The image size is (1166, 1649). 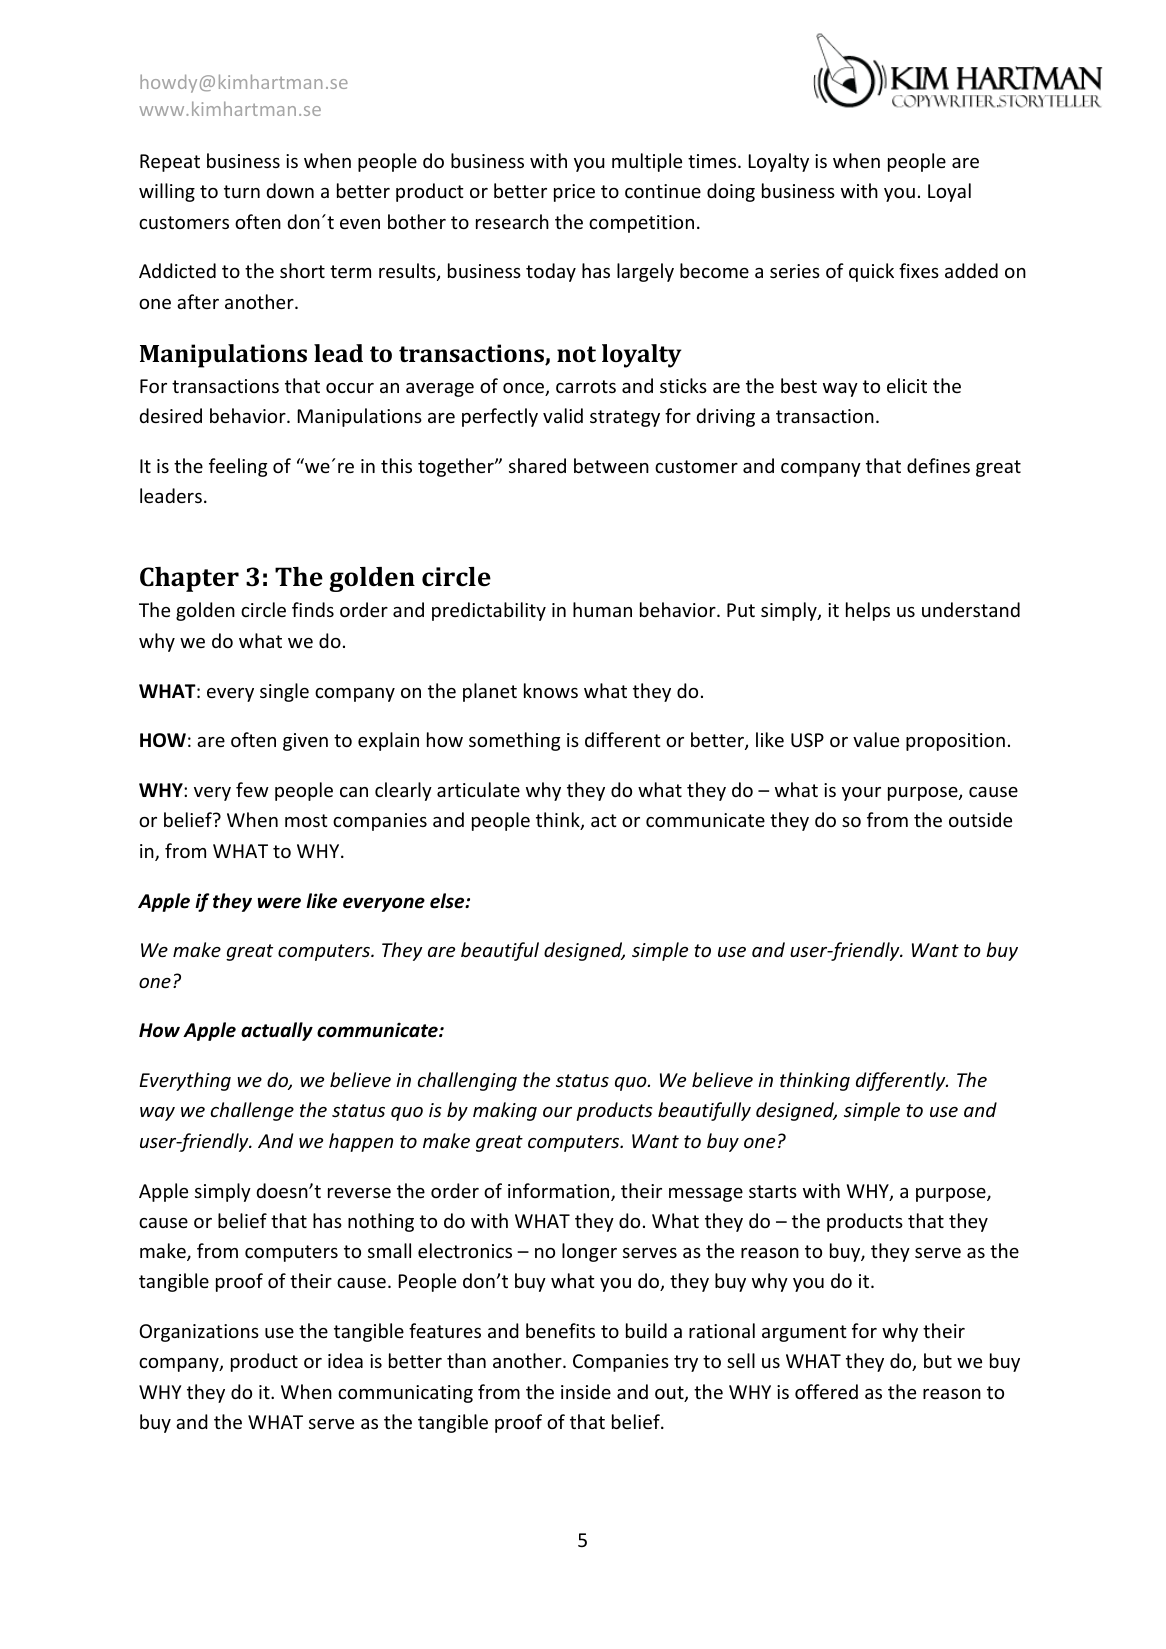 What do you see at coordinates (868, 611) in the screenshot?
I see `helps` at bounding box center [868, 611].
